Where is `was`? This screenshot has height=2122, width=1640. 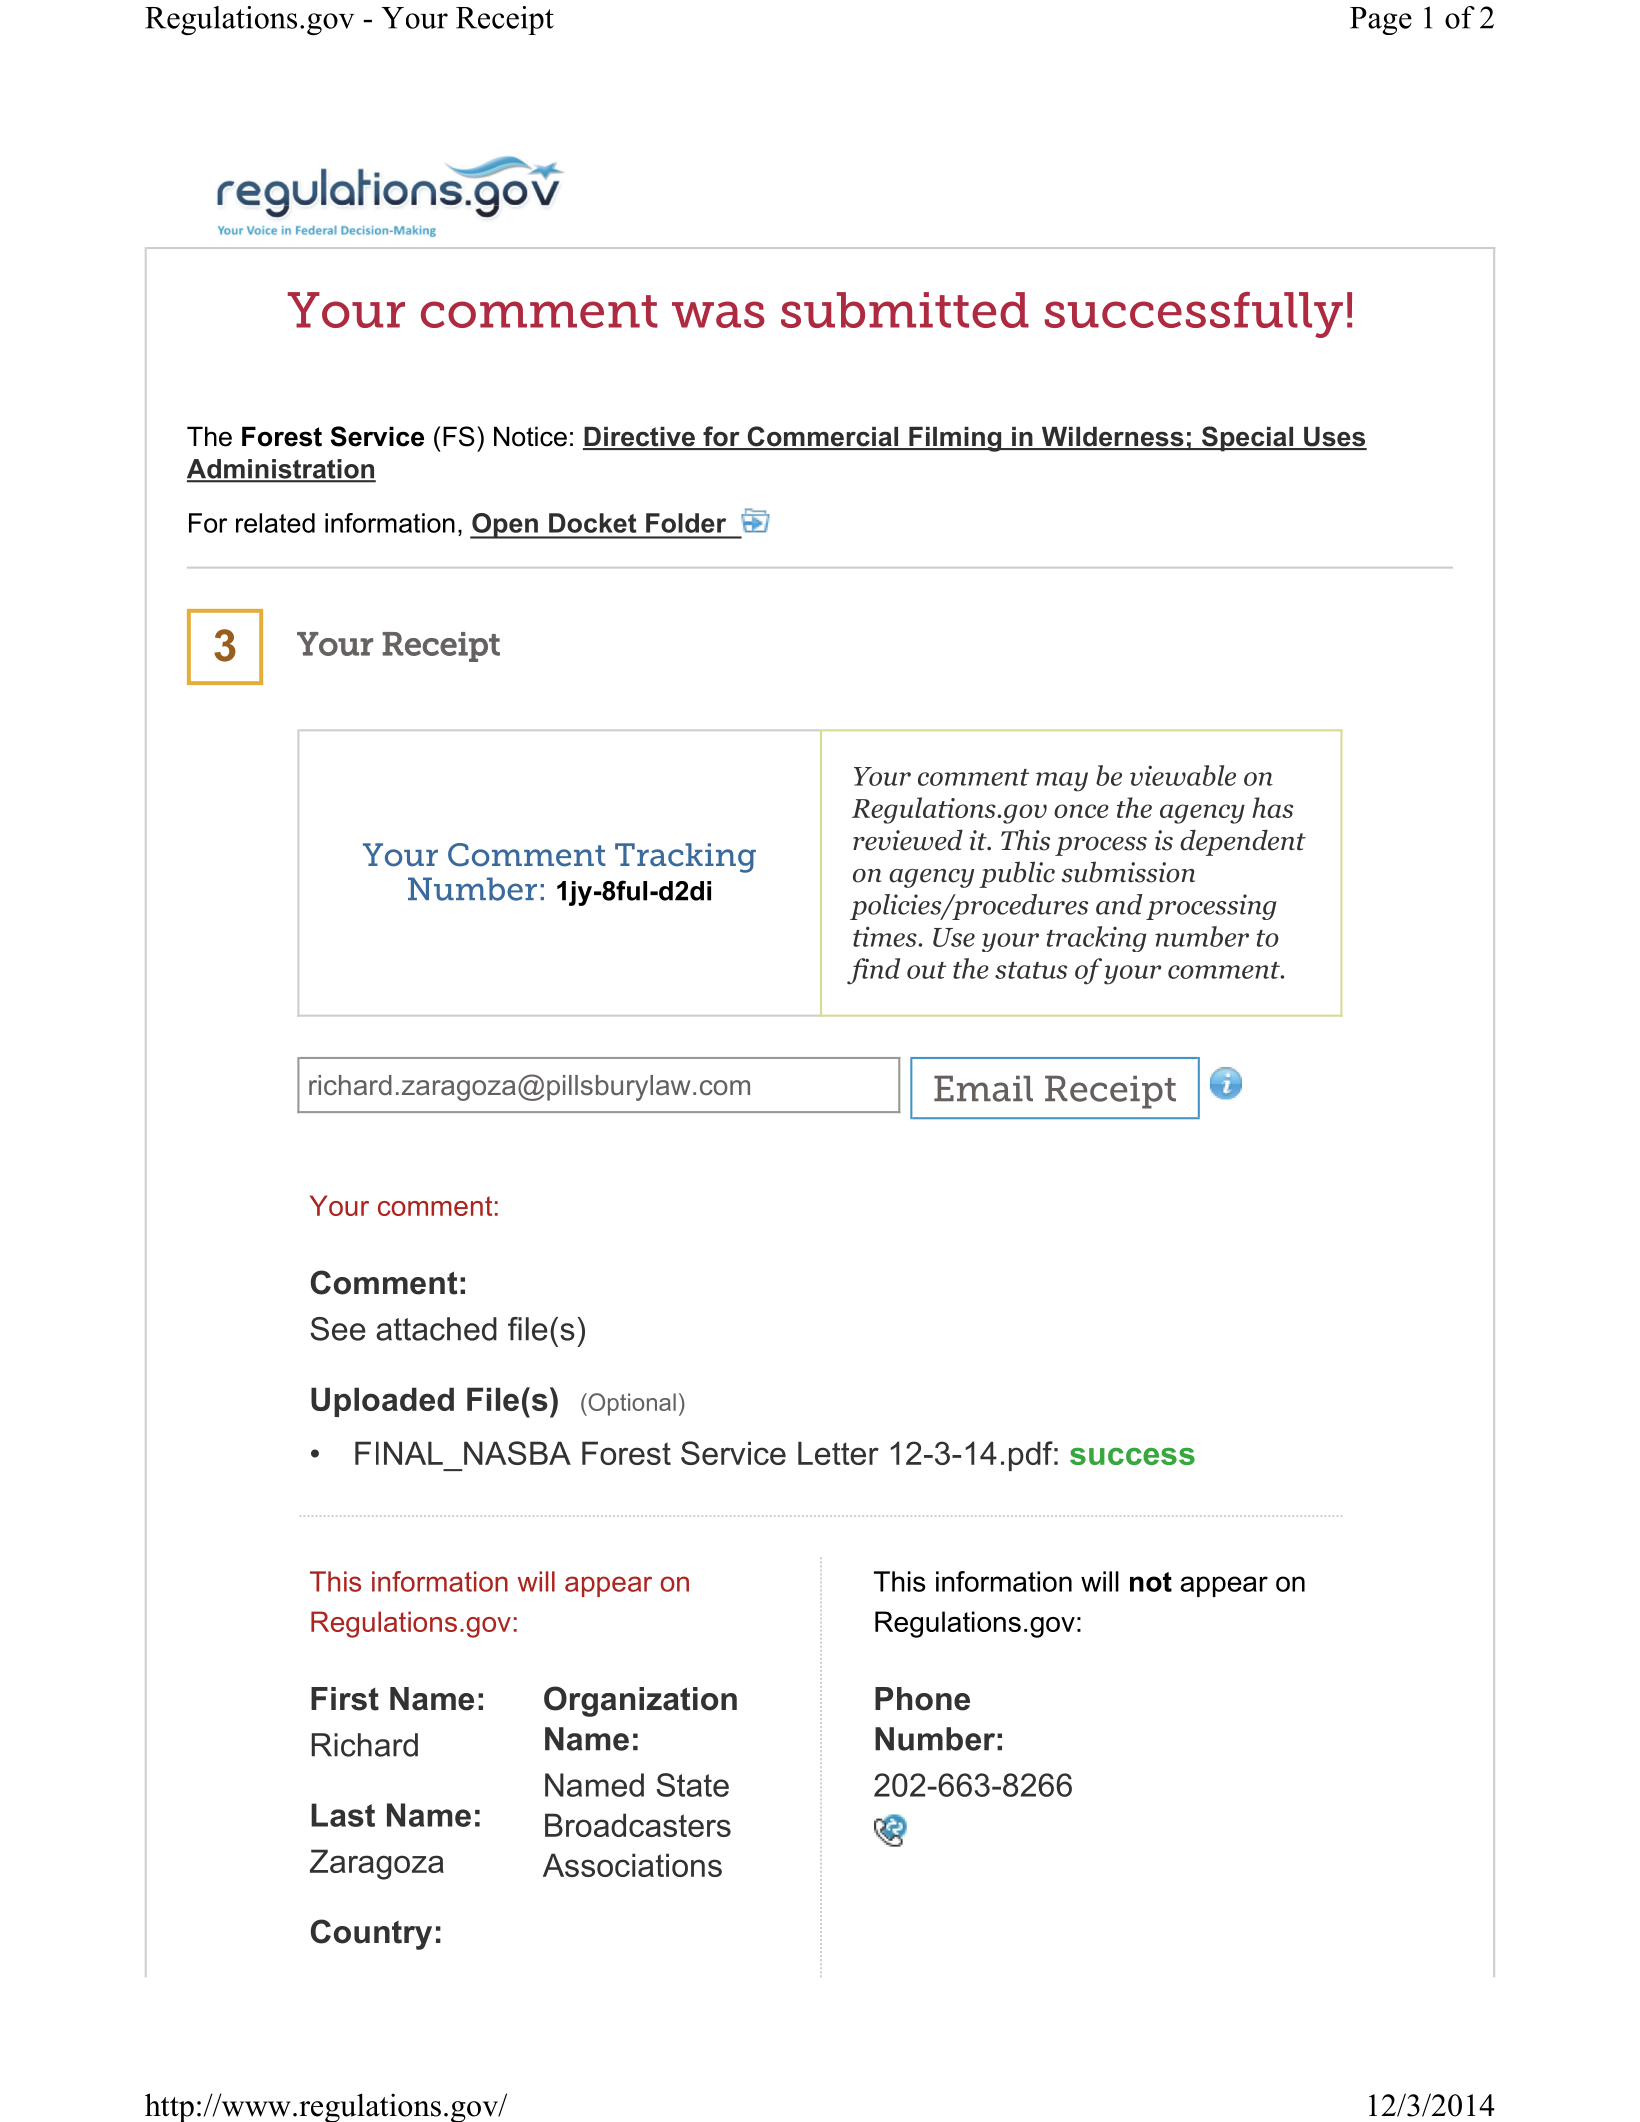
was is located at coordinates (718, 314).
